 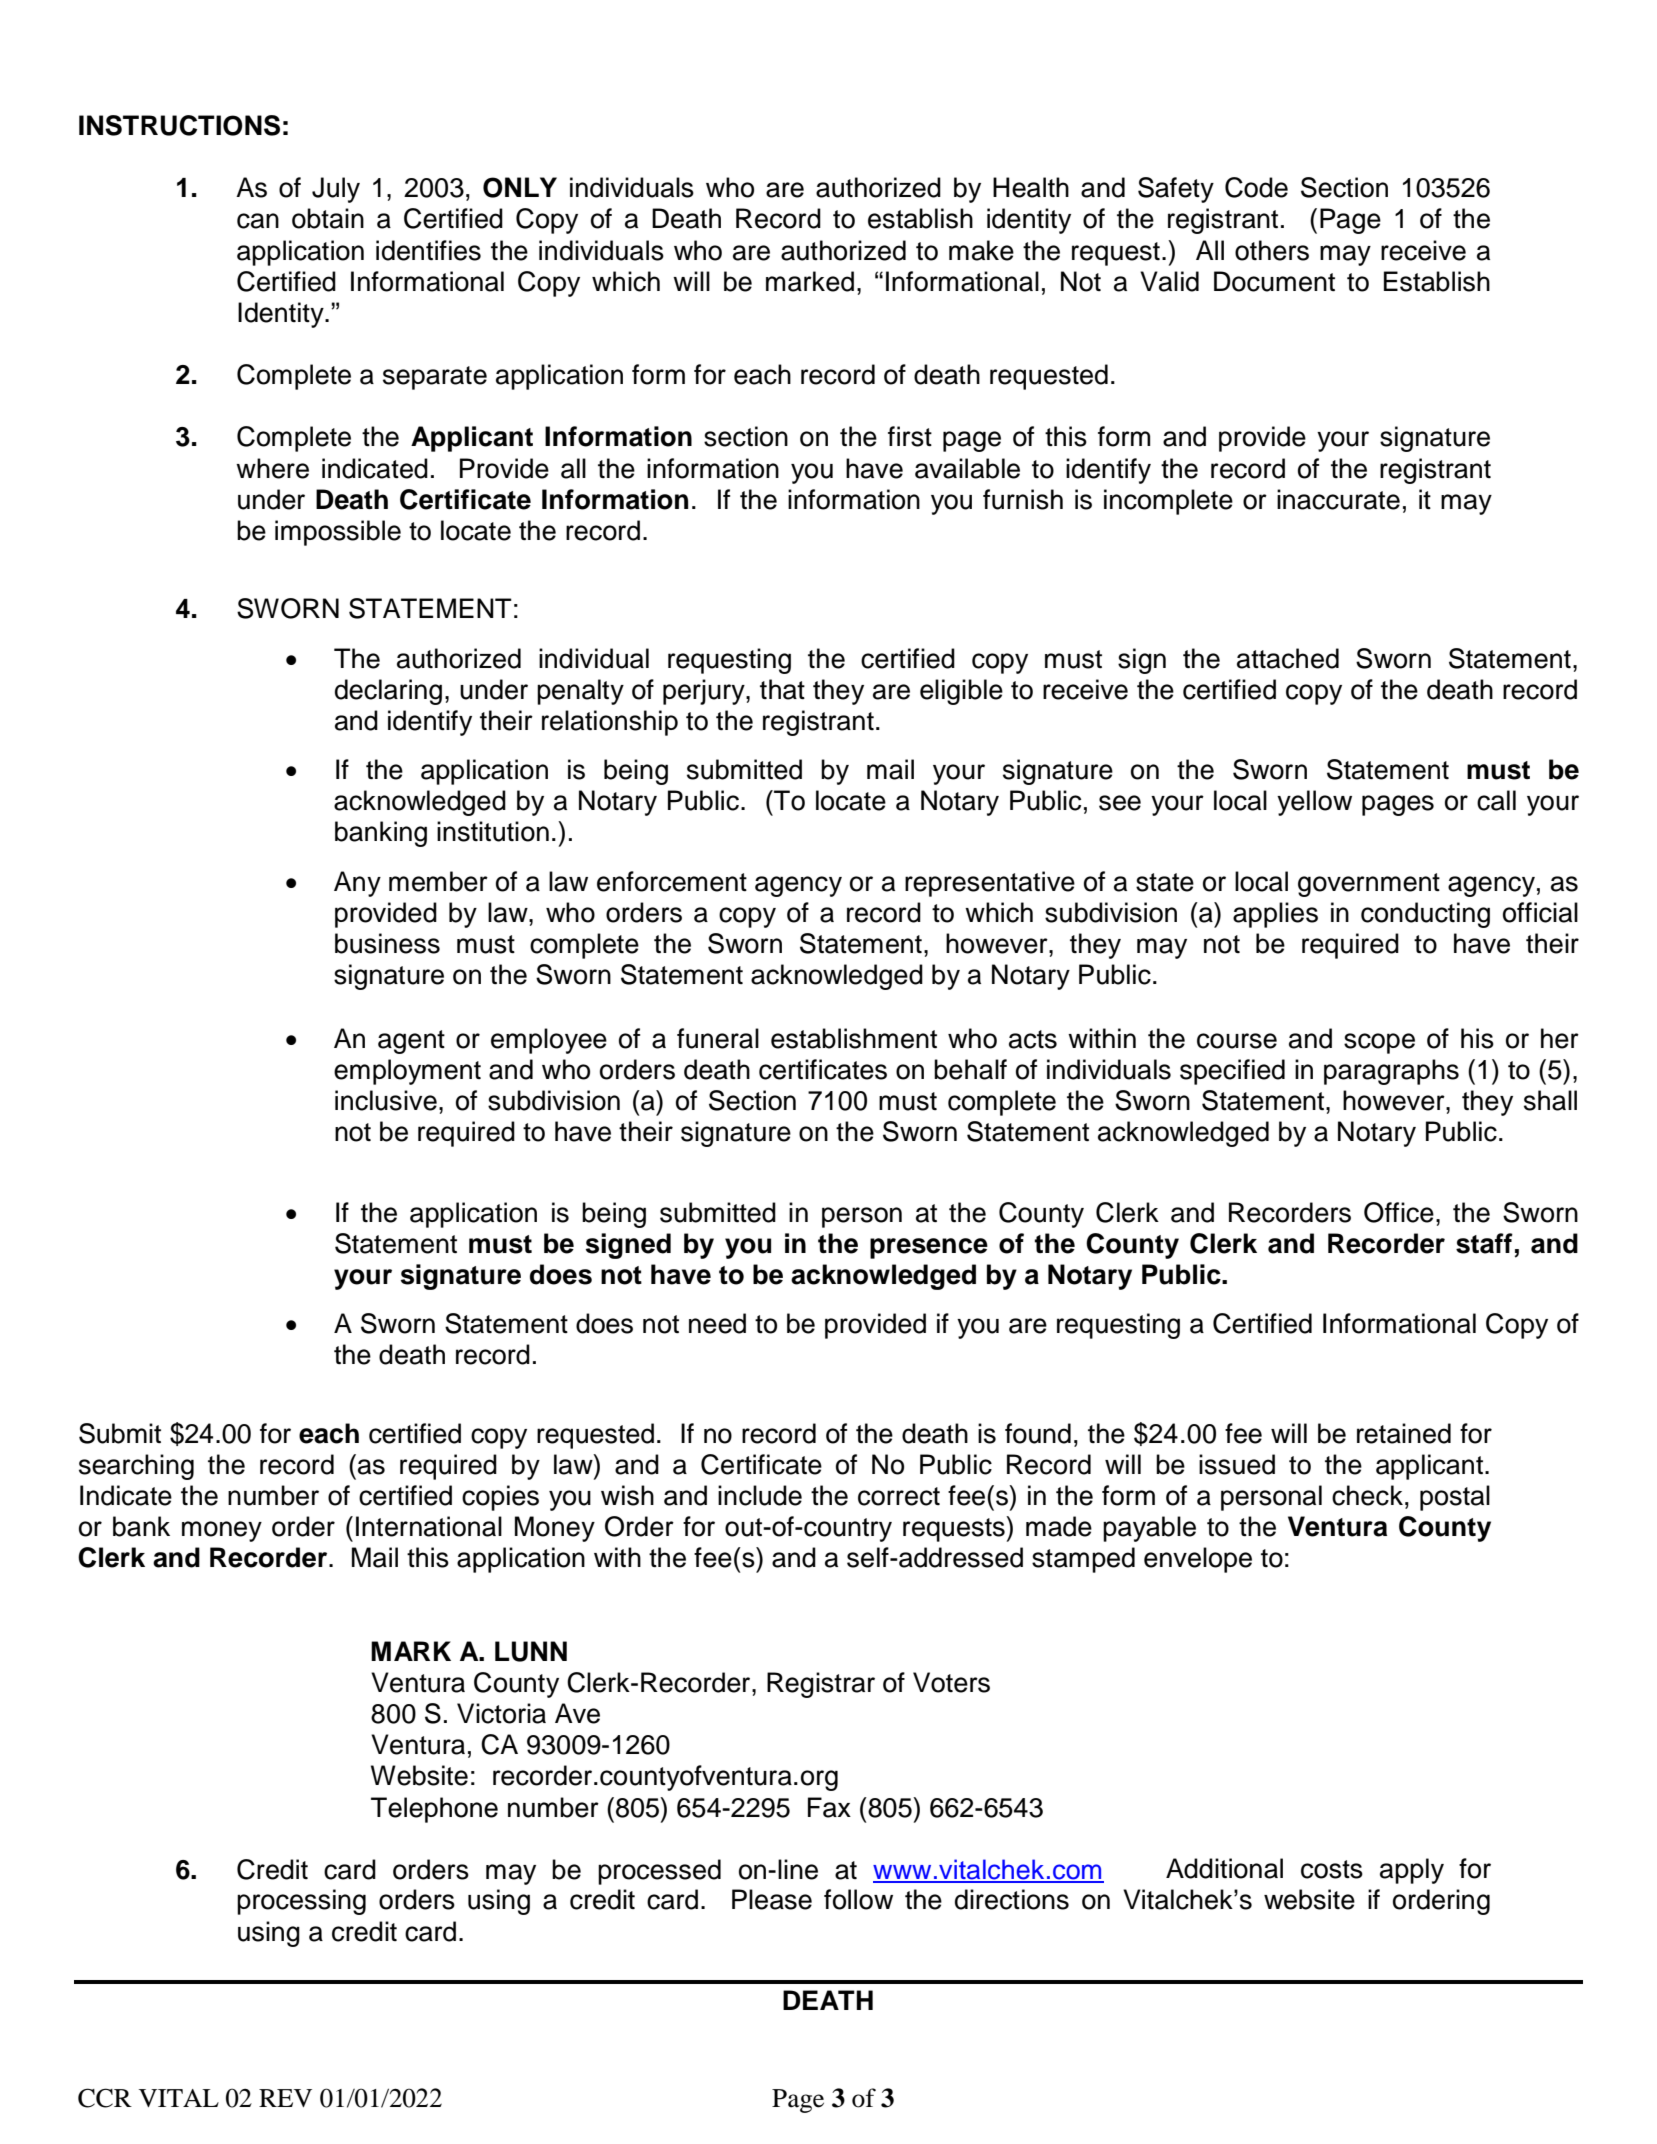 What do you see at coordinates (285, 2098) in the screenshot?
I see `REV` at bounding box center [285, 2098].
